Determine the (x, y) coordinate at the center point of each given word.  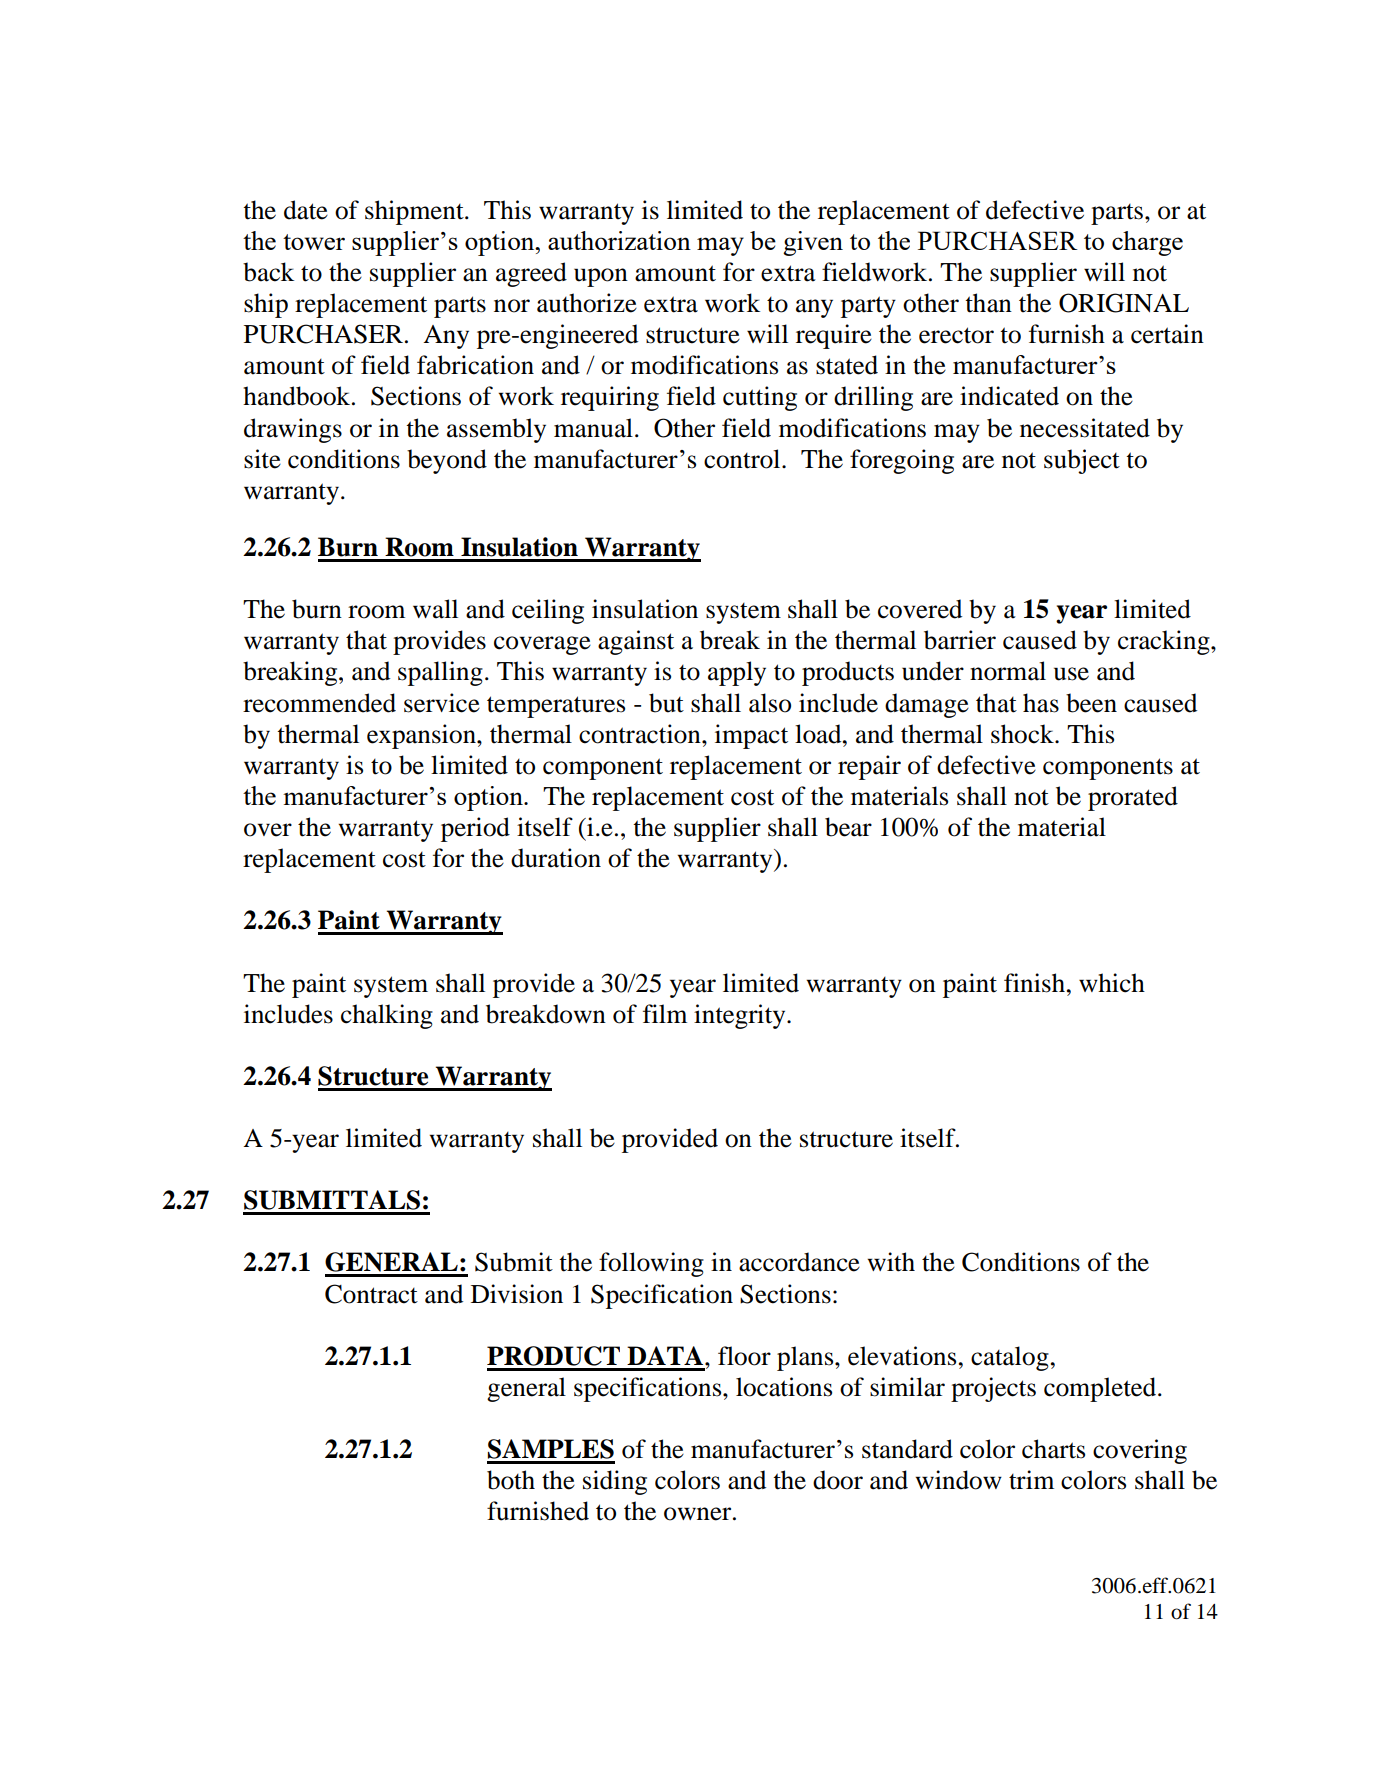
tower (314, 242)
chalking (387, 1016)
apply (737, 673)
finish (1034, 983)
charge (1147, 243)
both (511, 1480)
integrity (741, 1016)
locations (784, 1387)
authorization (619, 240)
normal (1008, 671)
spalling (440, 673)
